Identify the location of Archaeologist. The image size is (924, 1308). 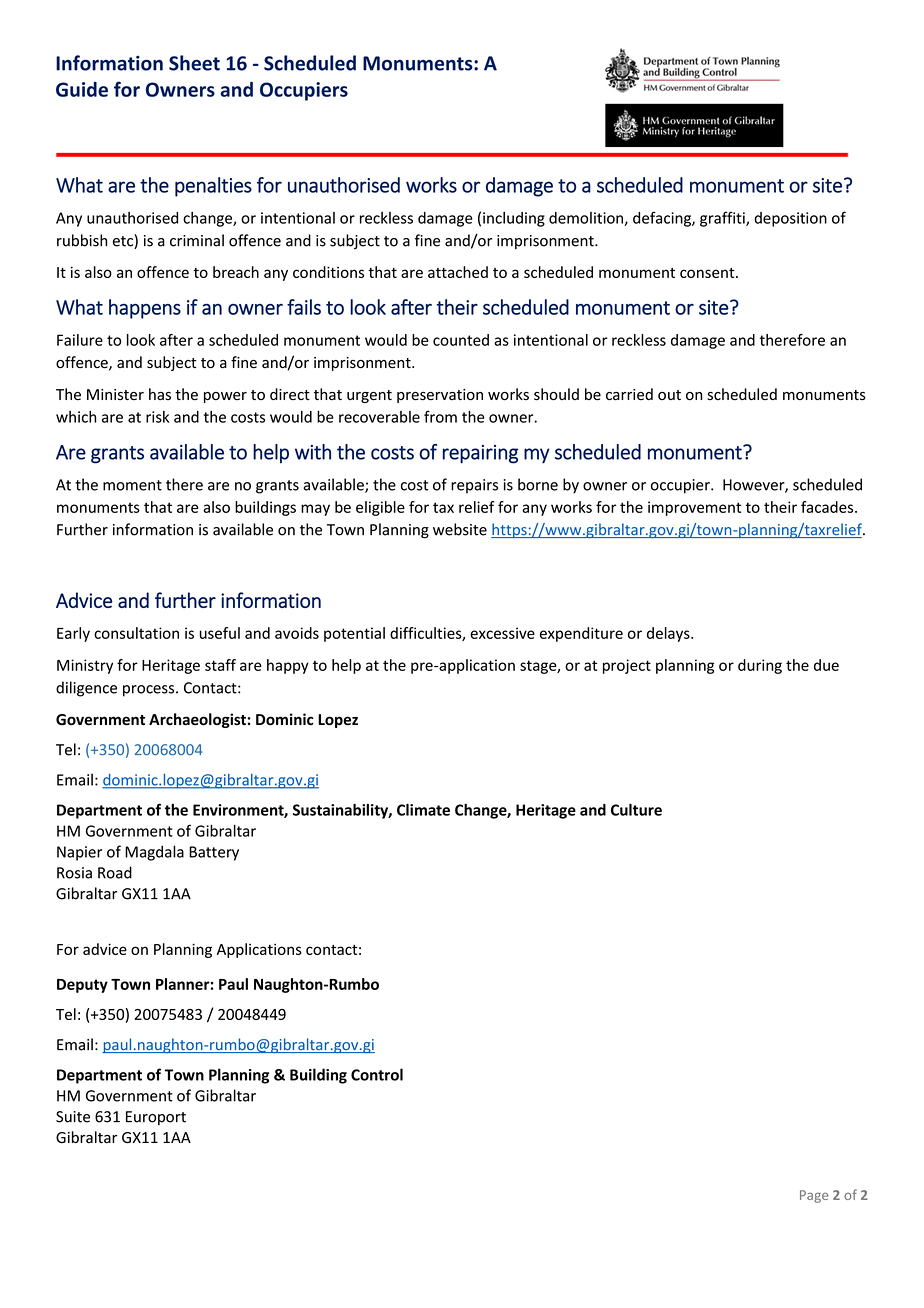
(197, 720).
